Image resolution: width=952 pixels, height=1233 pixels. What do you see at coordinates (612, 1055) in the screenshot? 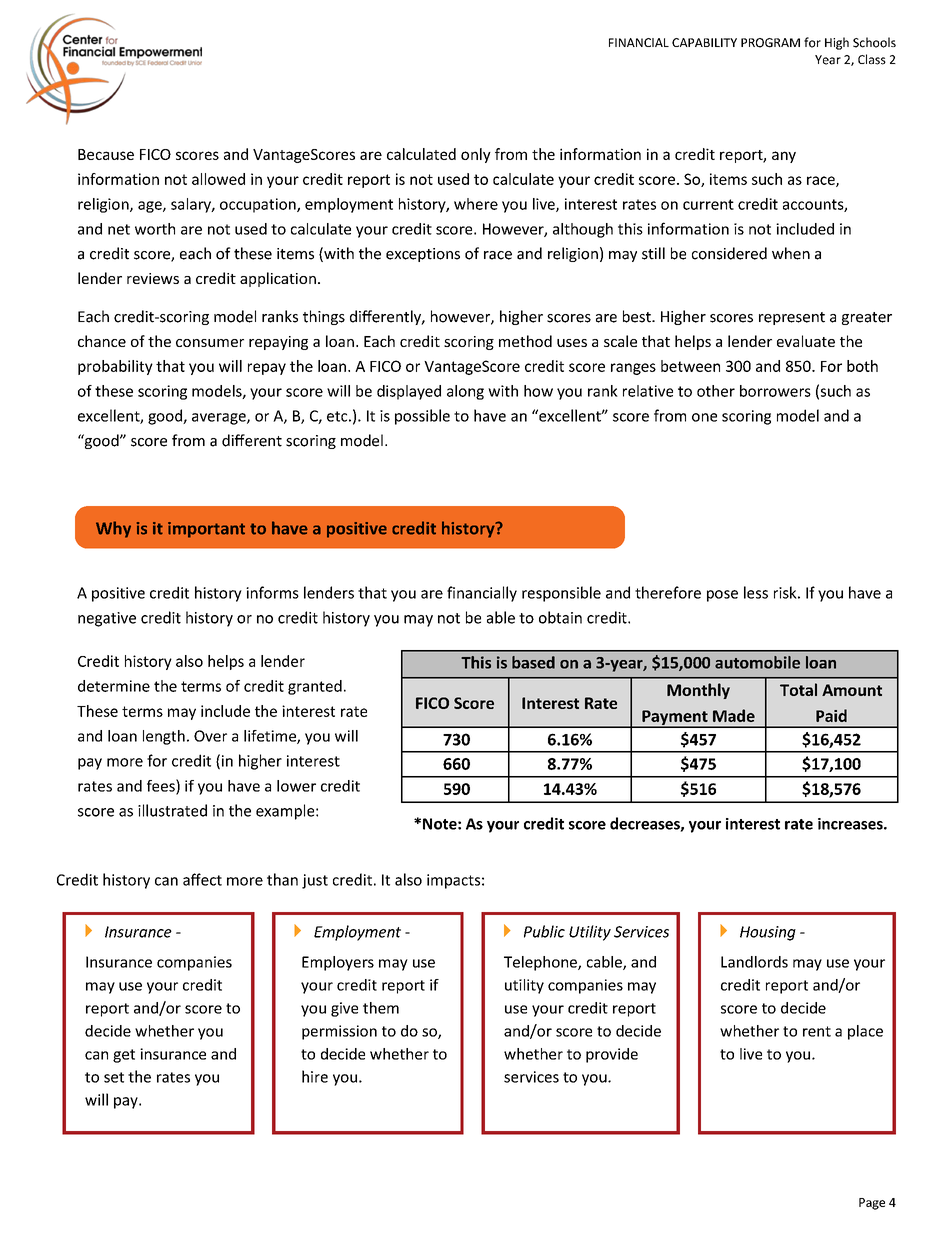
I see `provide` at bounding box center [612, 1055].
